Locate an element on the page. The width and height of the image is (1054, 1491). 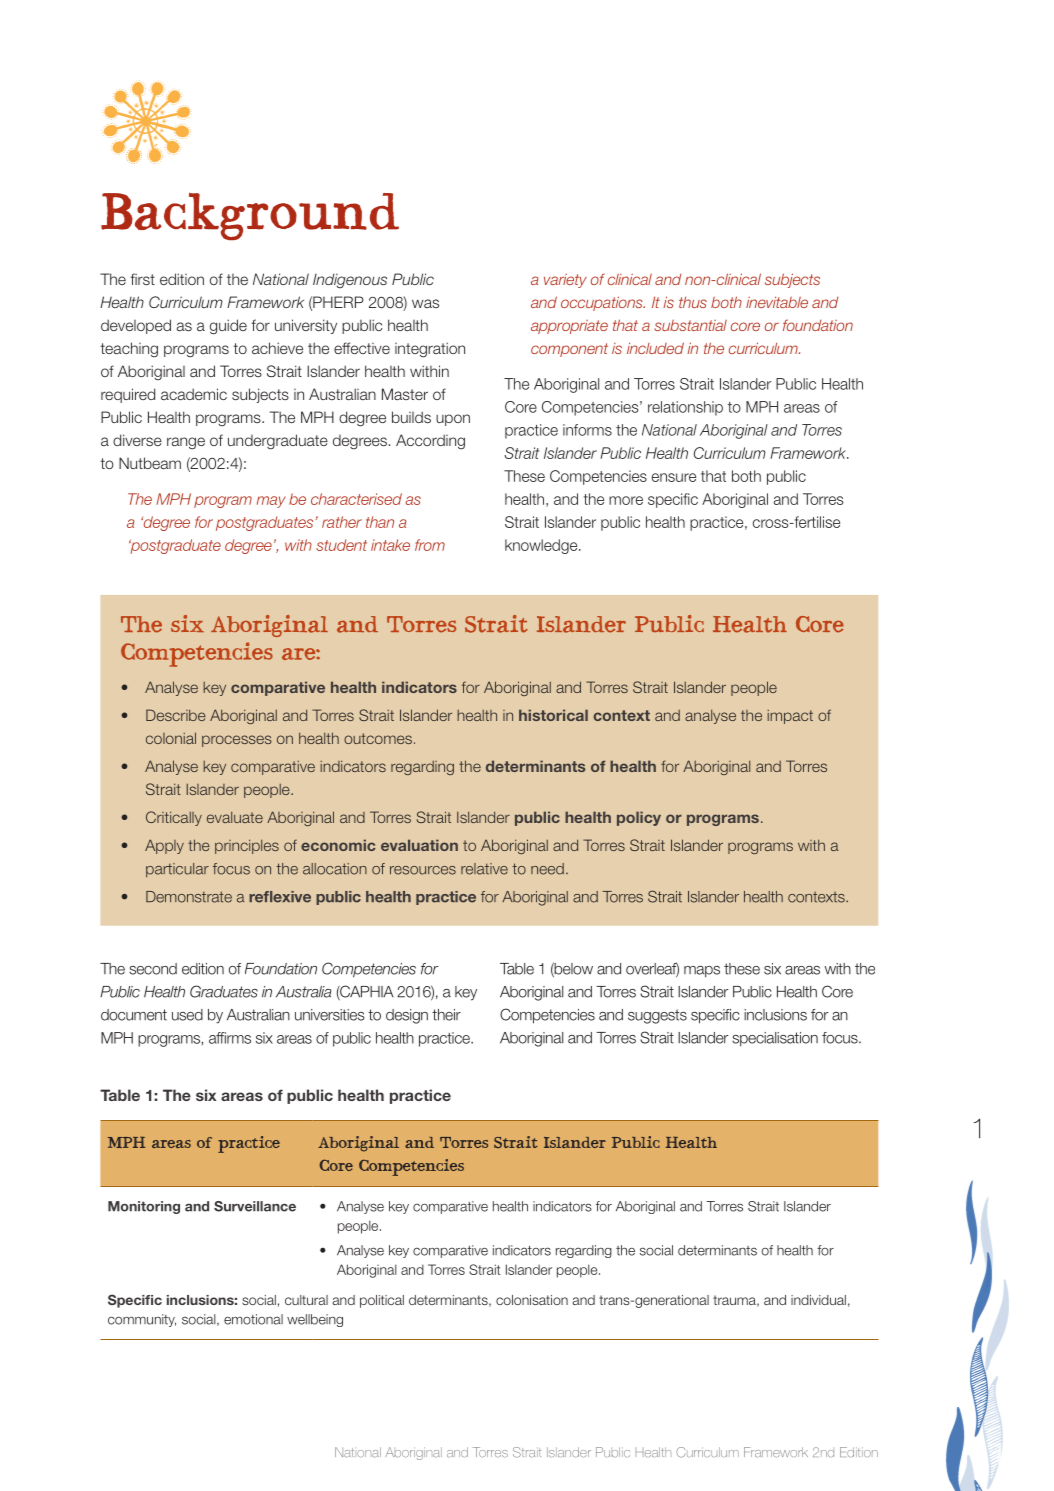
processes is located at coordinates (237, 741).
